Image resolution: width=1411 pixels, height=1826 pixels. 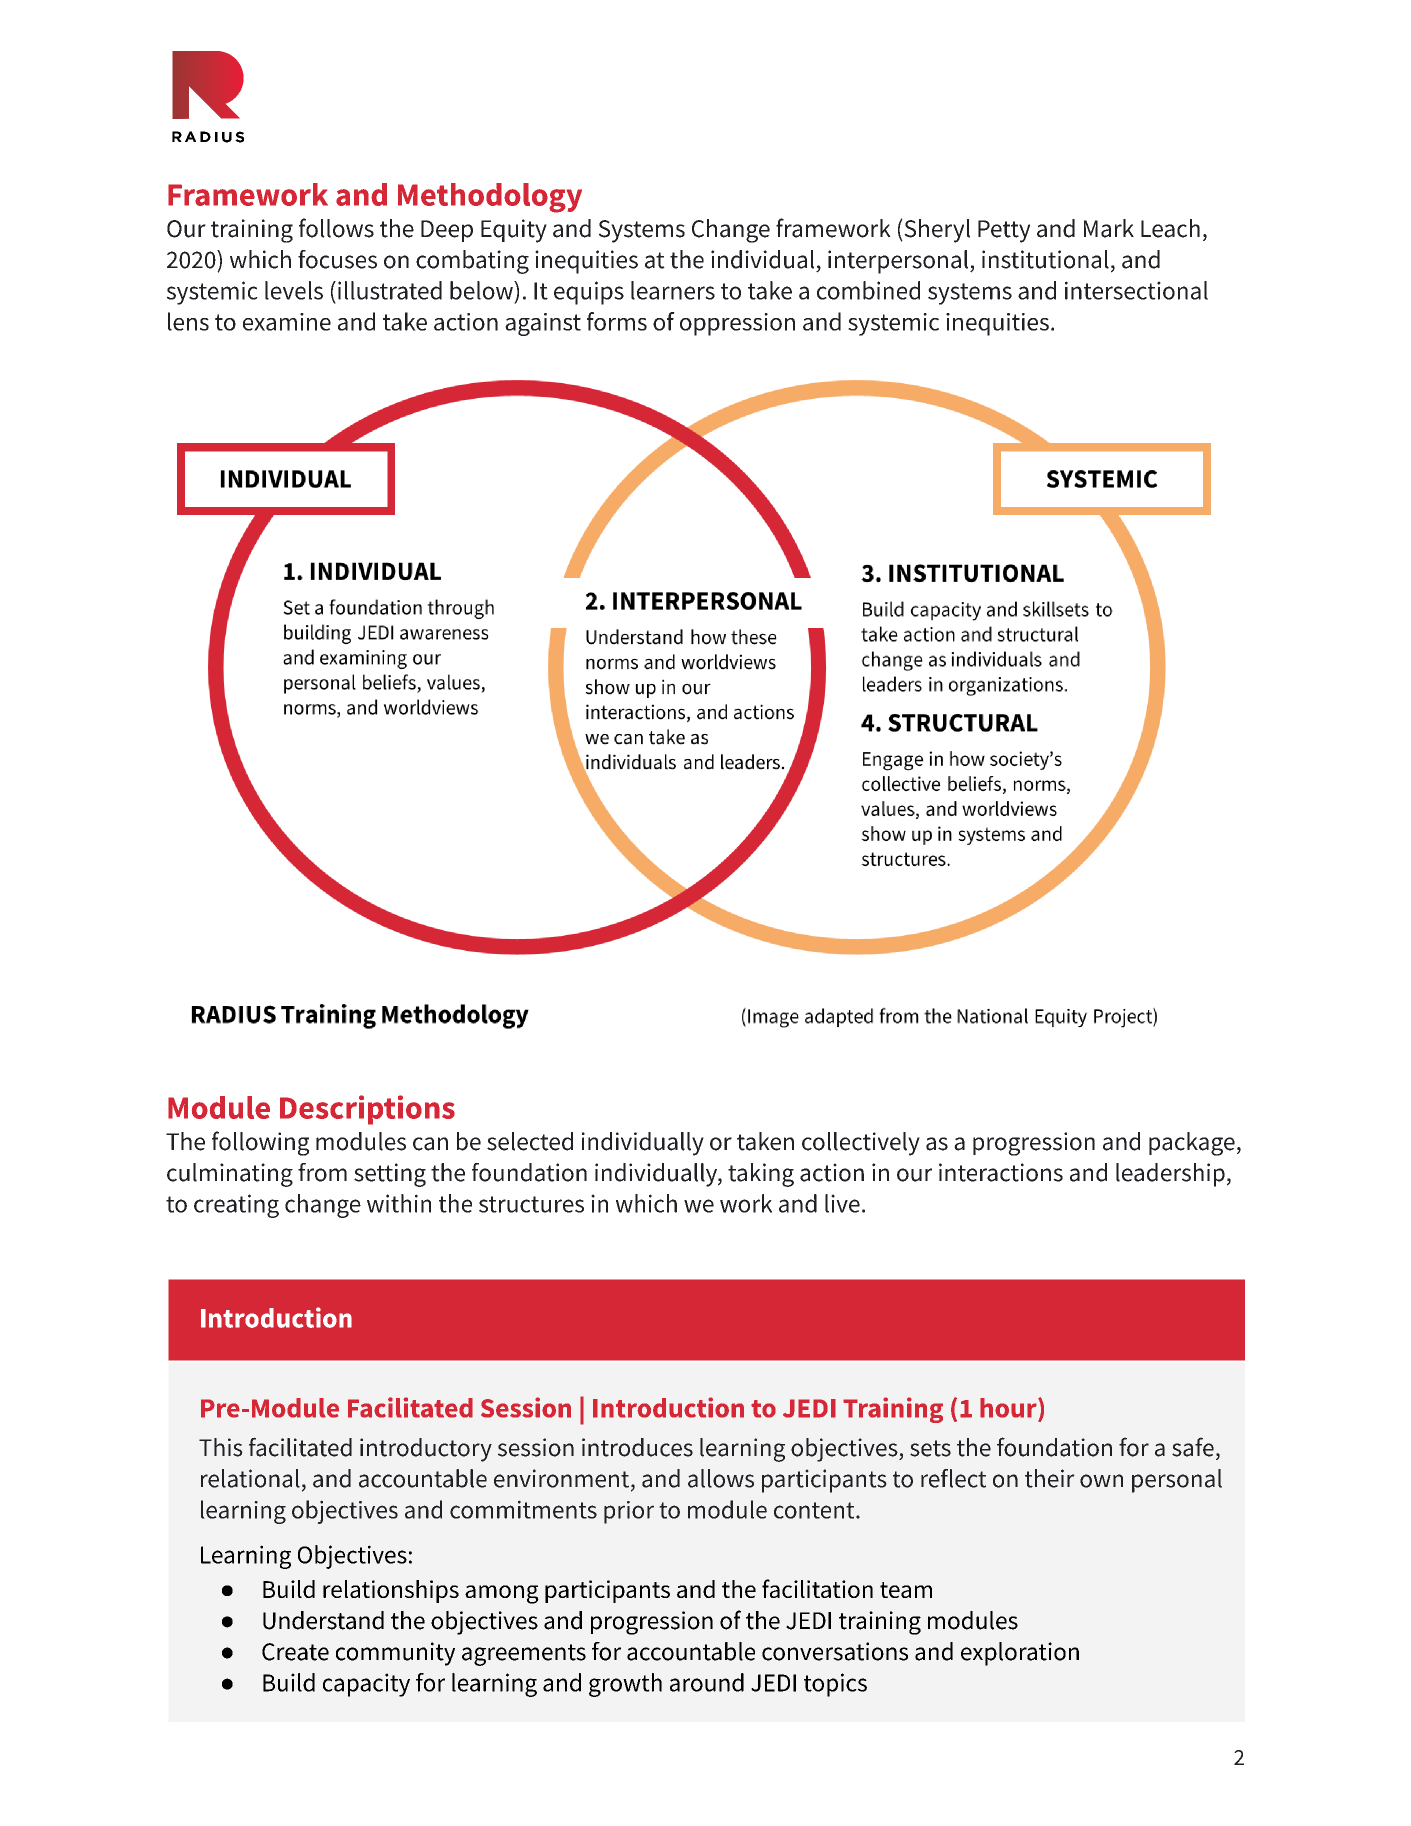 What do you see at coordinates (287, 322) in the page?
I see `examine` at bounding box center [287, 322].
